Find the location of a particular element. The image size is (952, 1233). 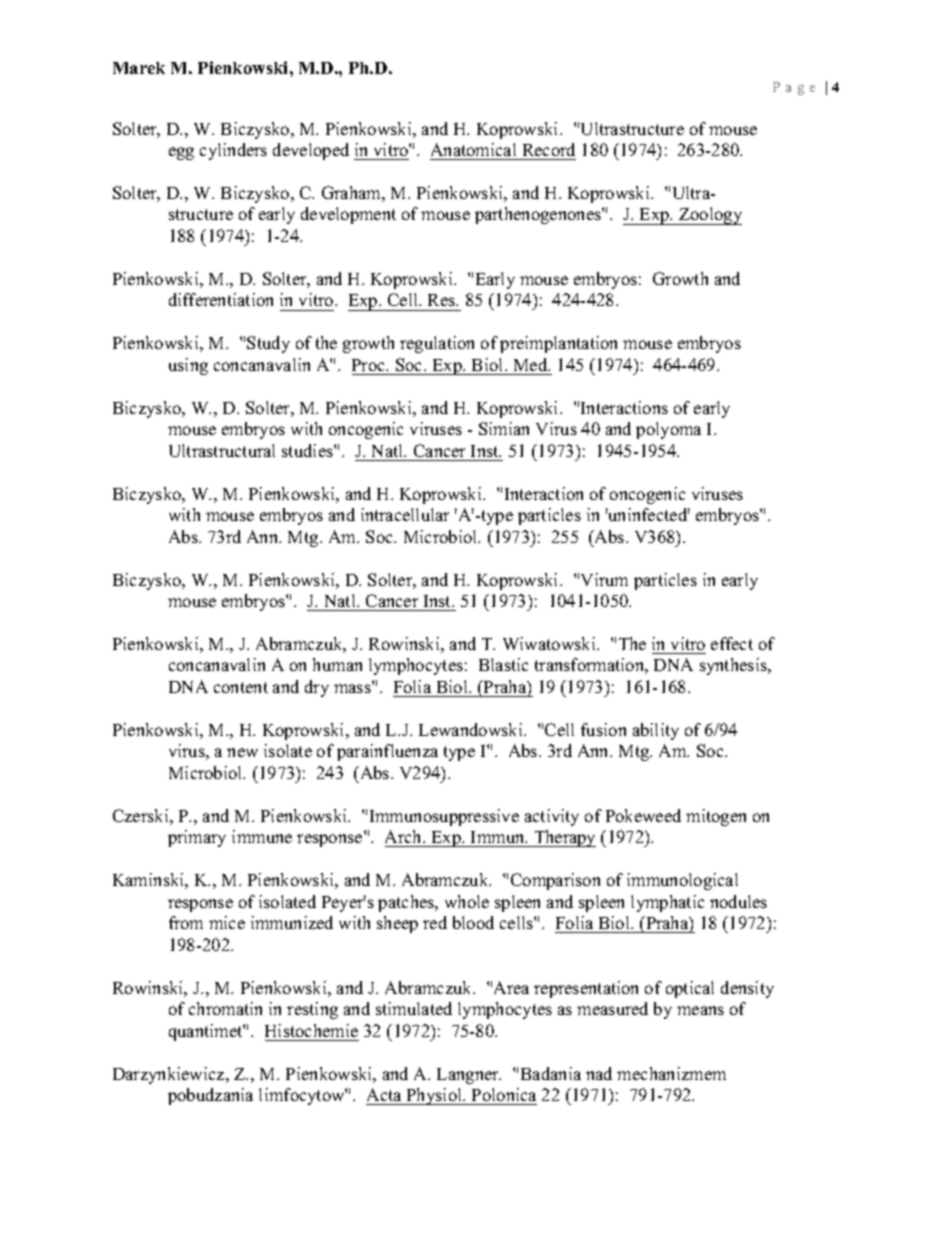

ability is located at coordinates (656, 731).
